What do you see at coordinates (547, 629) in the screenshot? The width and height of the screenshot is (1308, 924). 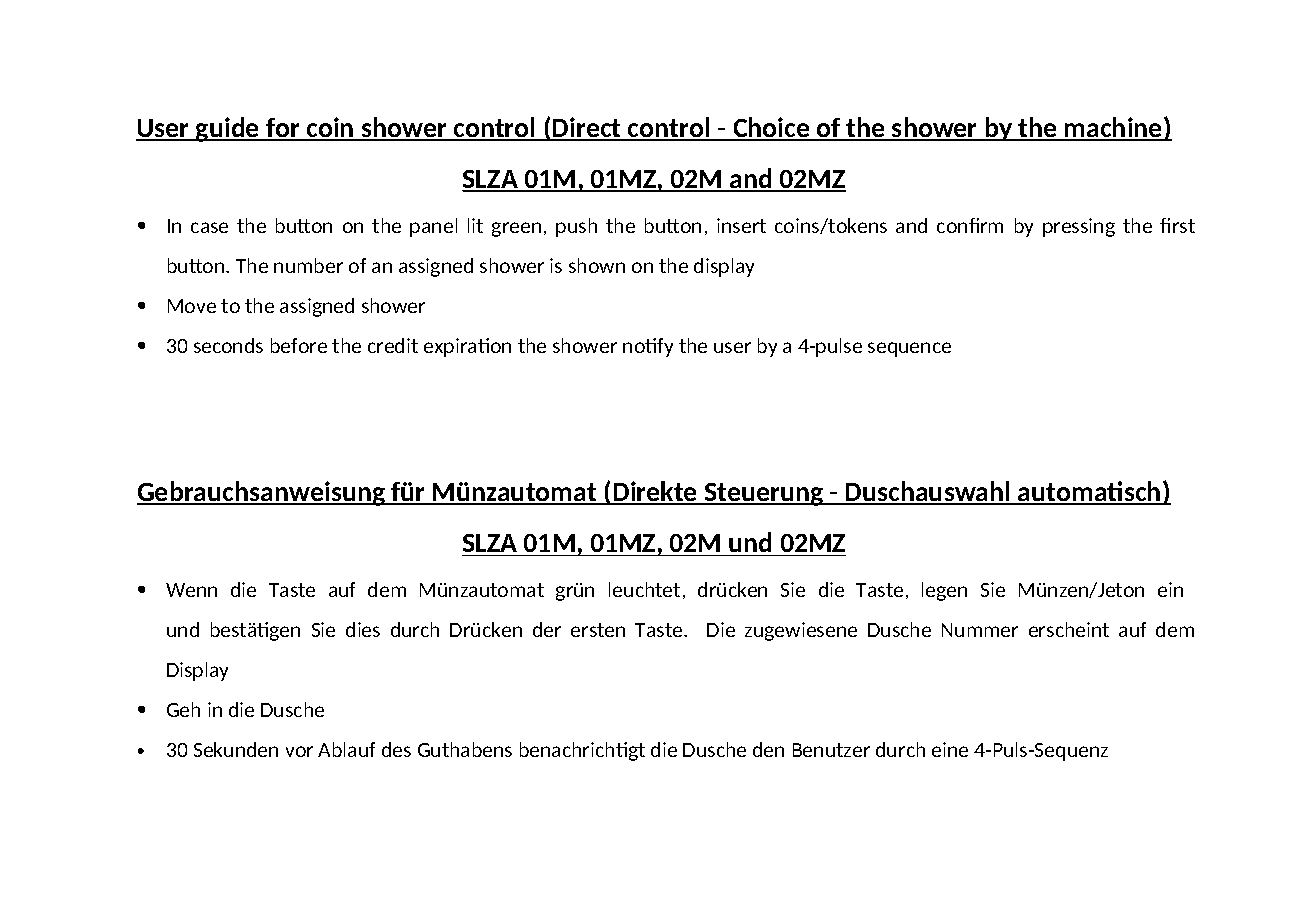 I see `der` at bounding box center [547, 629].
